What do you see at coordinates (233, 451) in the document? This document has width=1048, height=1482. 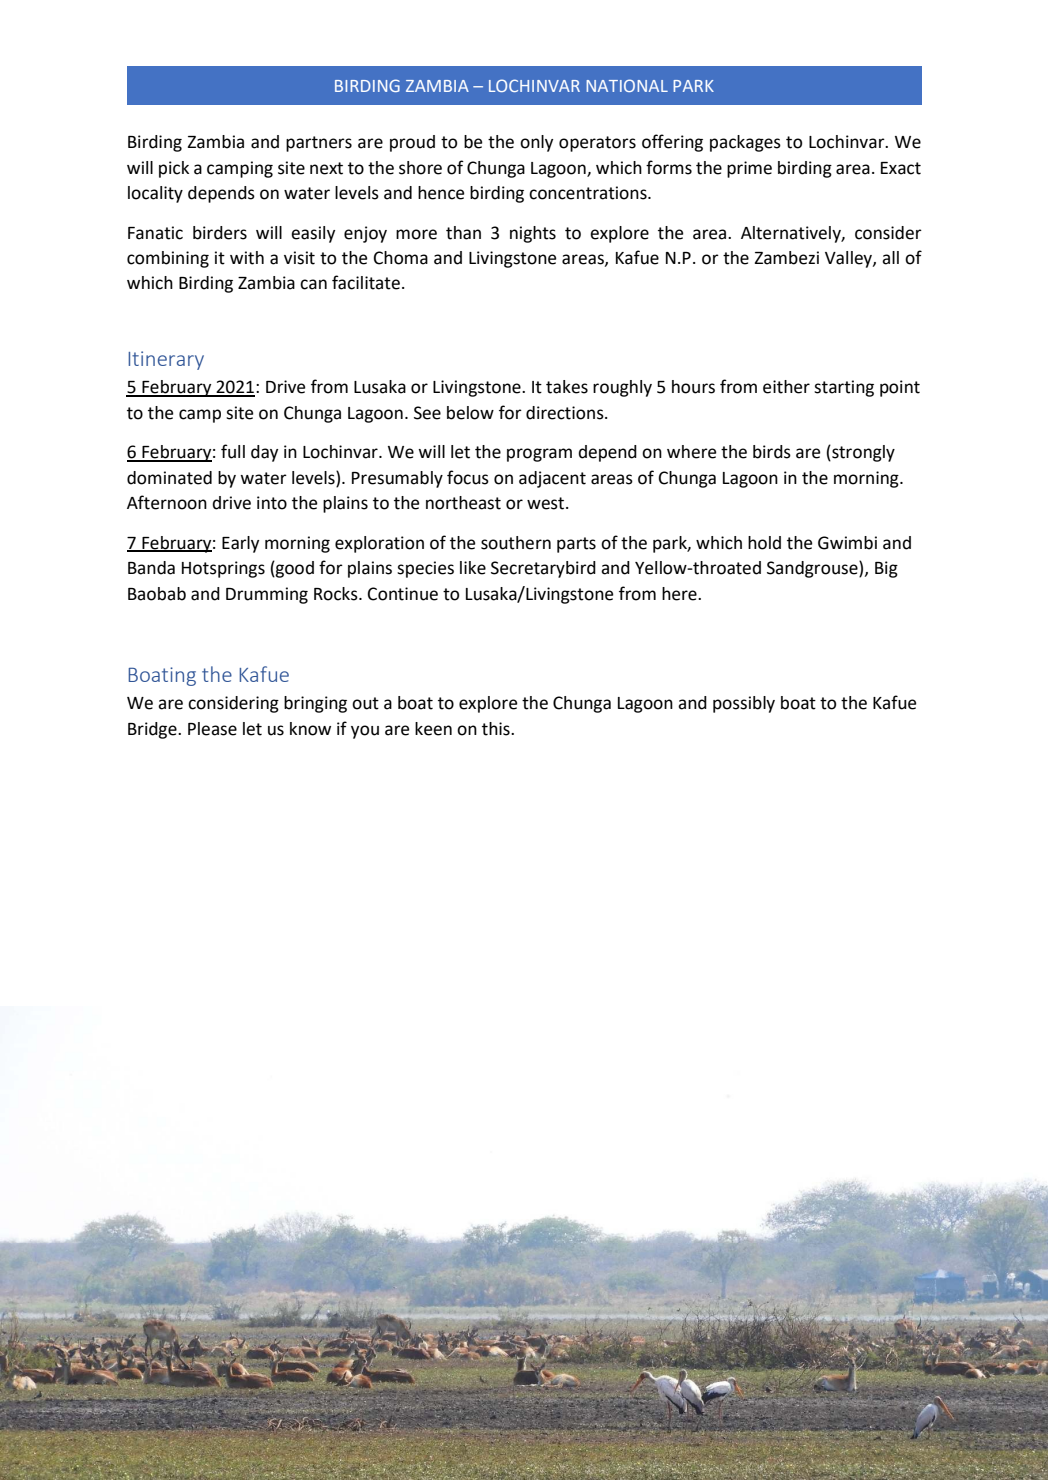 I see `full` at bounding box center [233, 451].
